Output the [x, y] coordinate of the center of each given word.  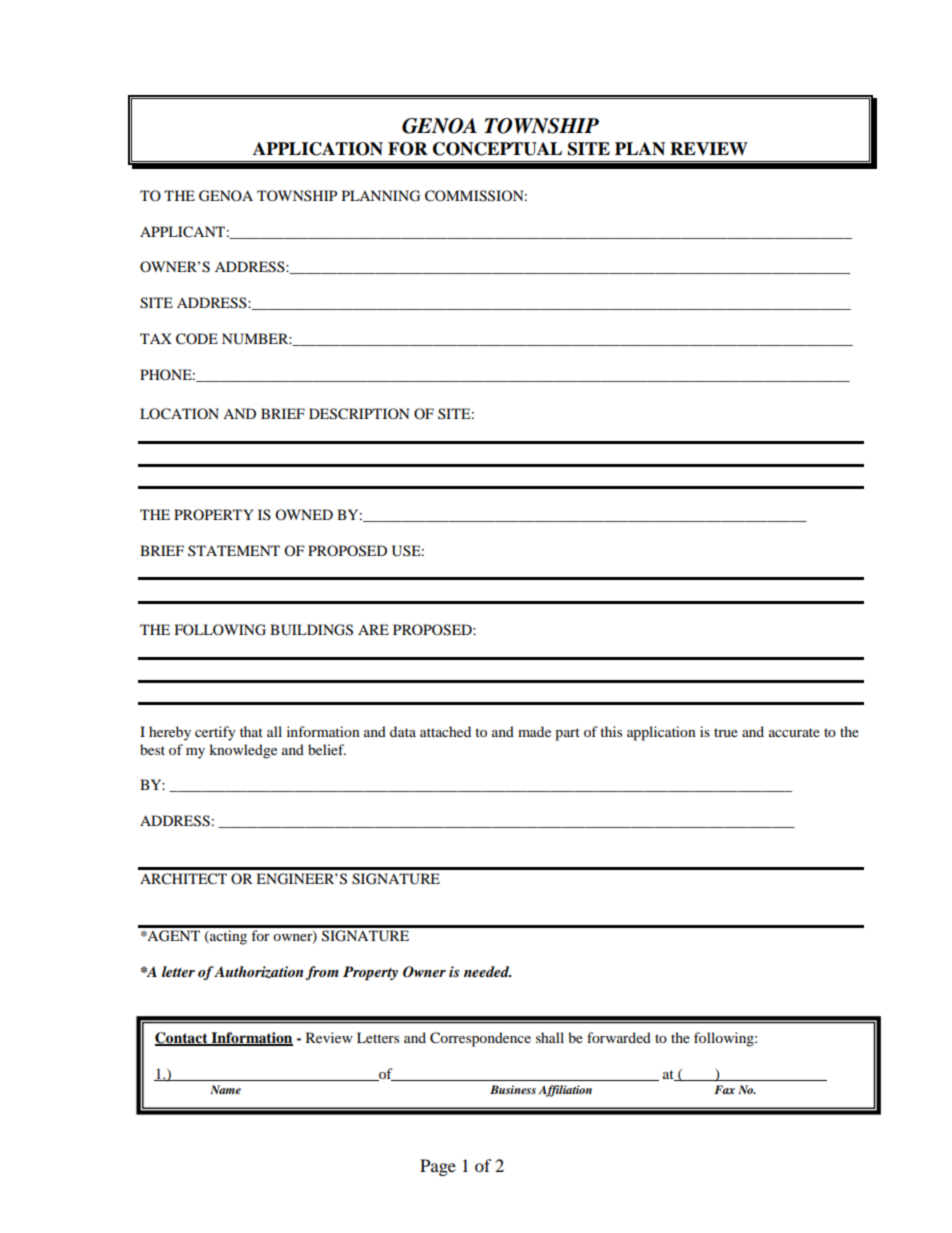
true [726, 732]
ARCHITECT [183, 879]
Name [225, 1089]
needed [487, 971]
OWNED [304, 514]
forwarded [619, 1037]
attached [445, 731]
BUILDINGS [311, 630]
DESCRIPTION [359, 414]
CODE [197, 339]
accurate [794, 732]
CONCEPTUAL [497, 149]
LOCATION [179, 414]
